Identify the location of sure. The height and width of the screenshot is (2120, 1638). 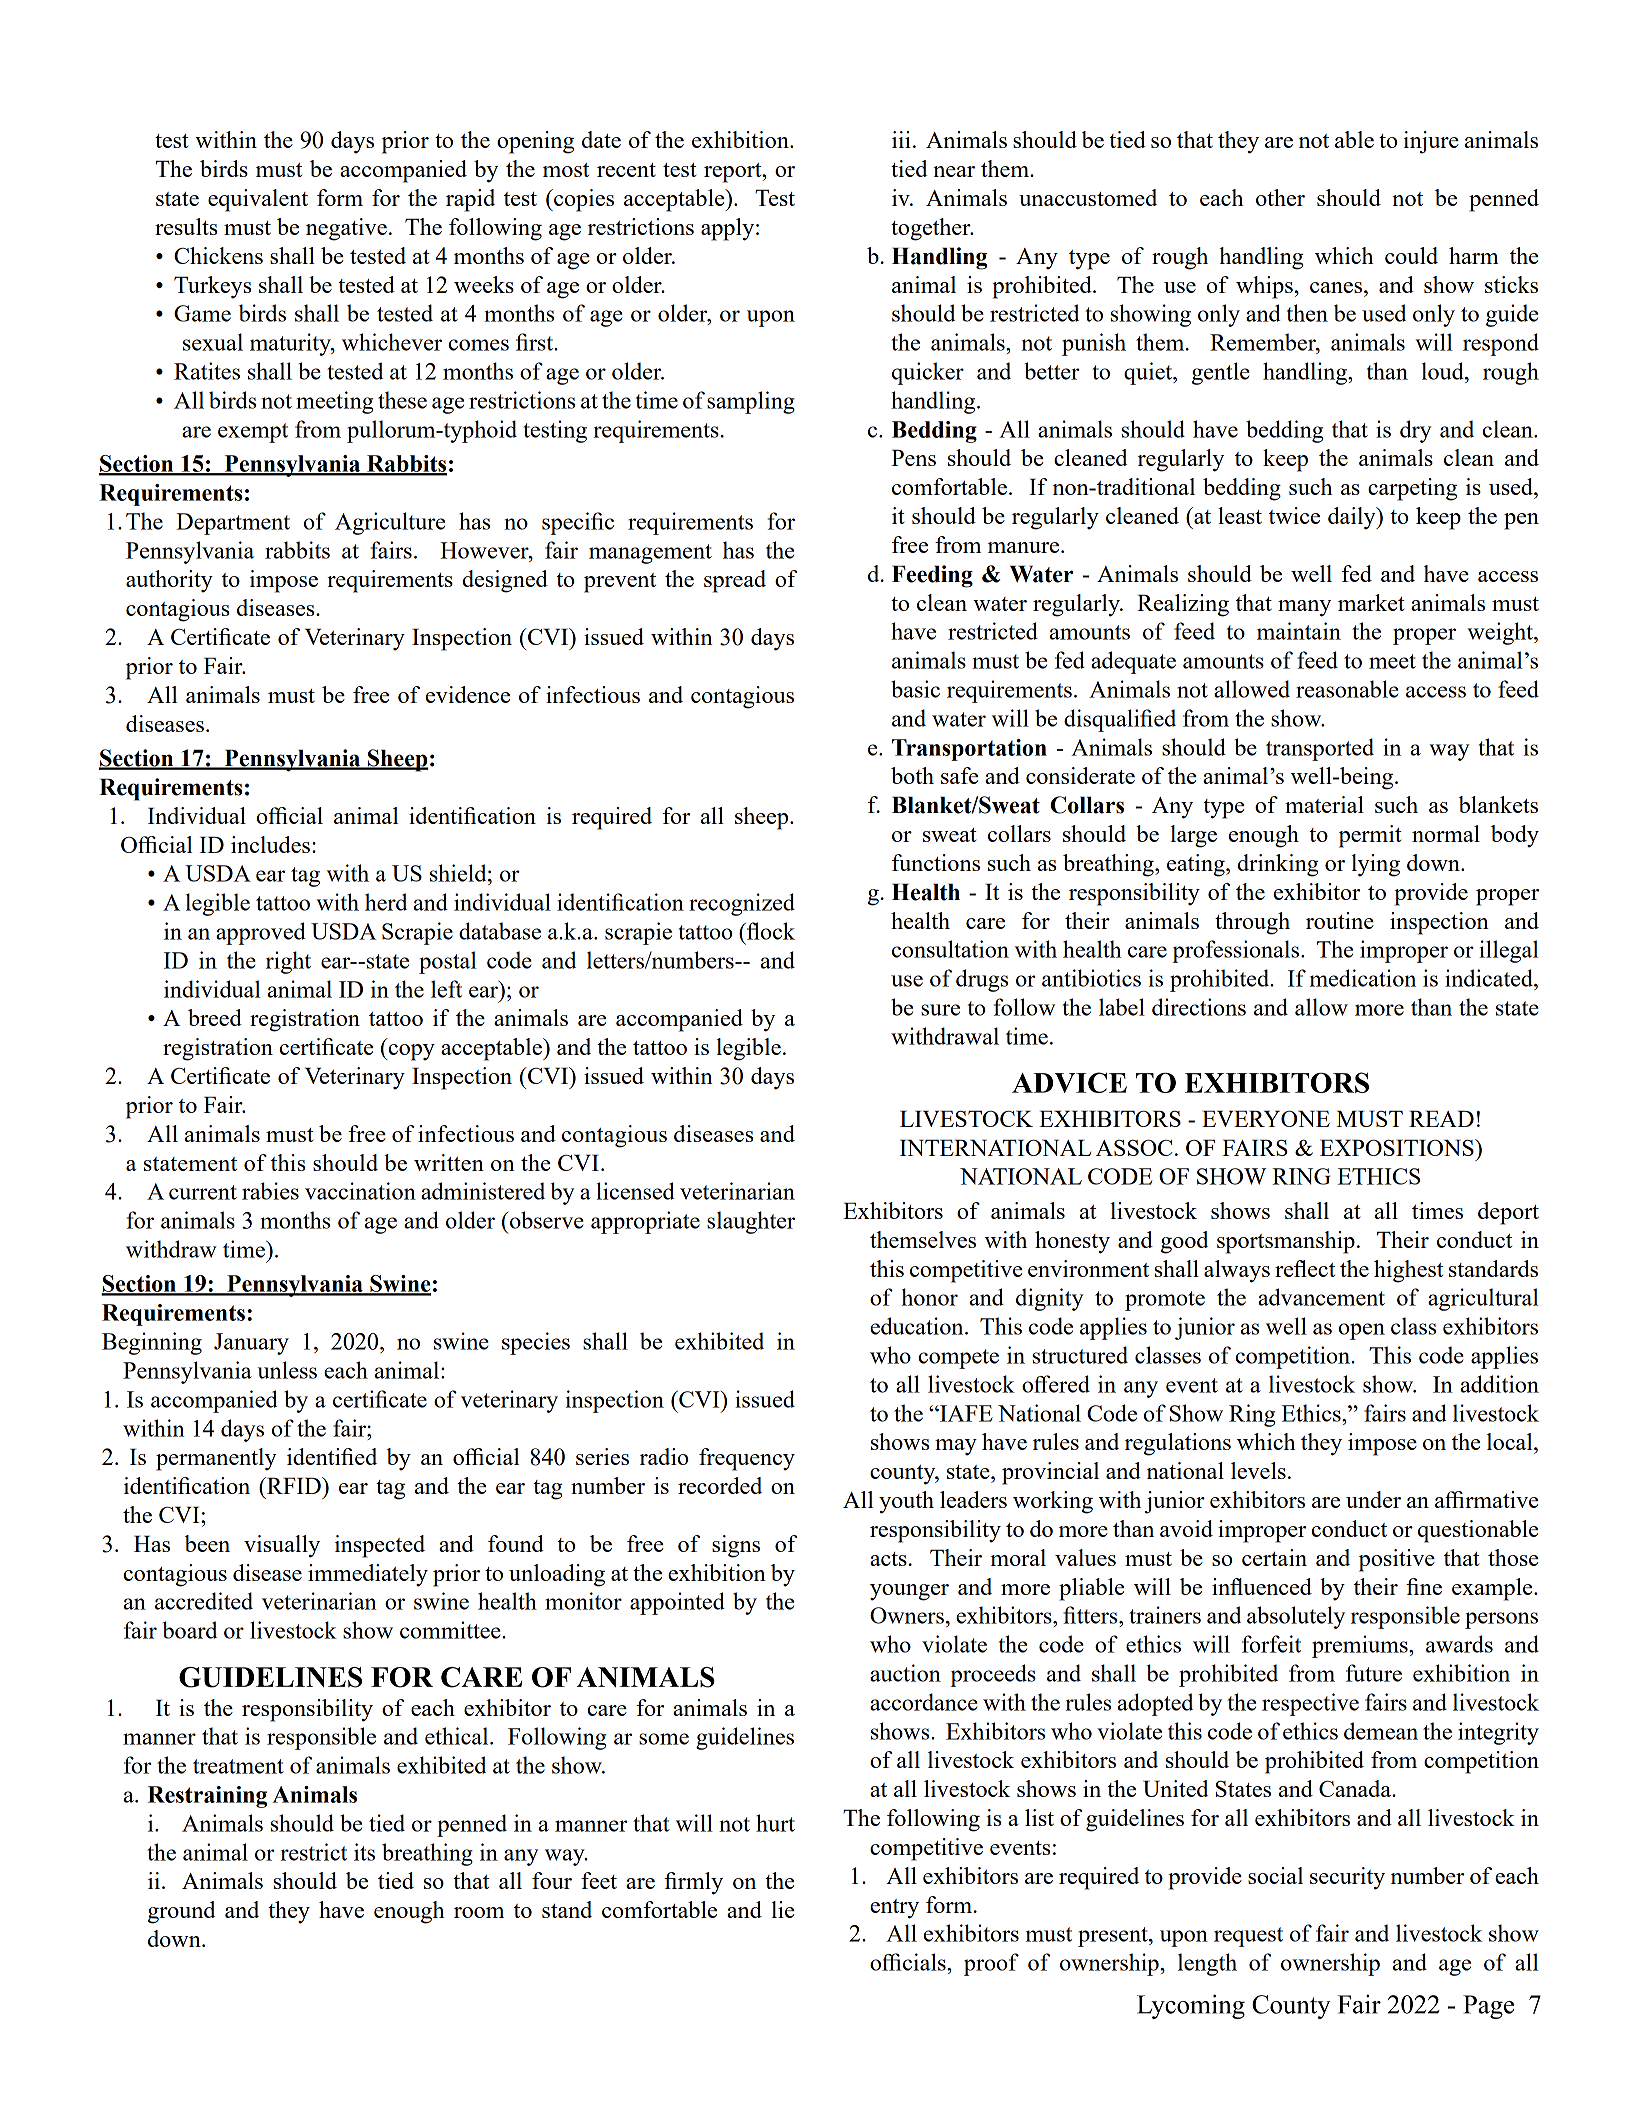
(940, 1010).
